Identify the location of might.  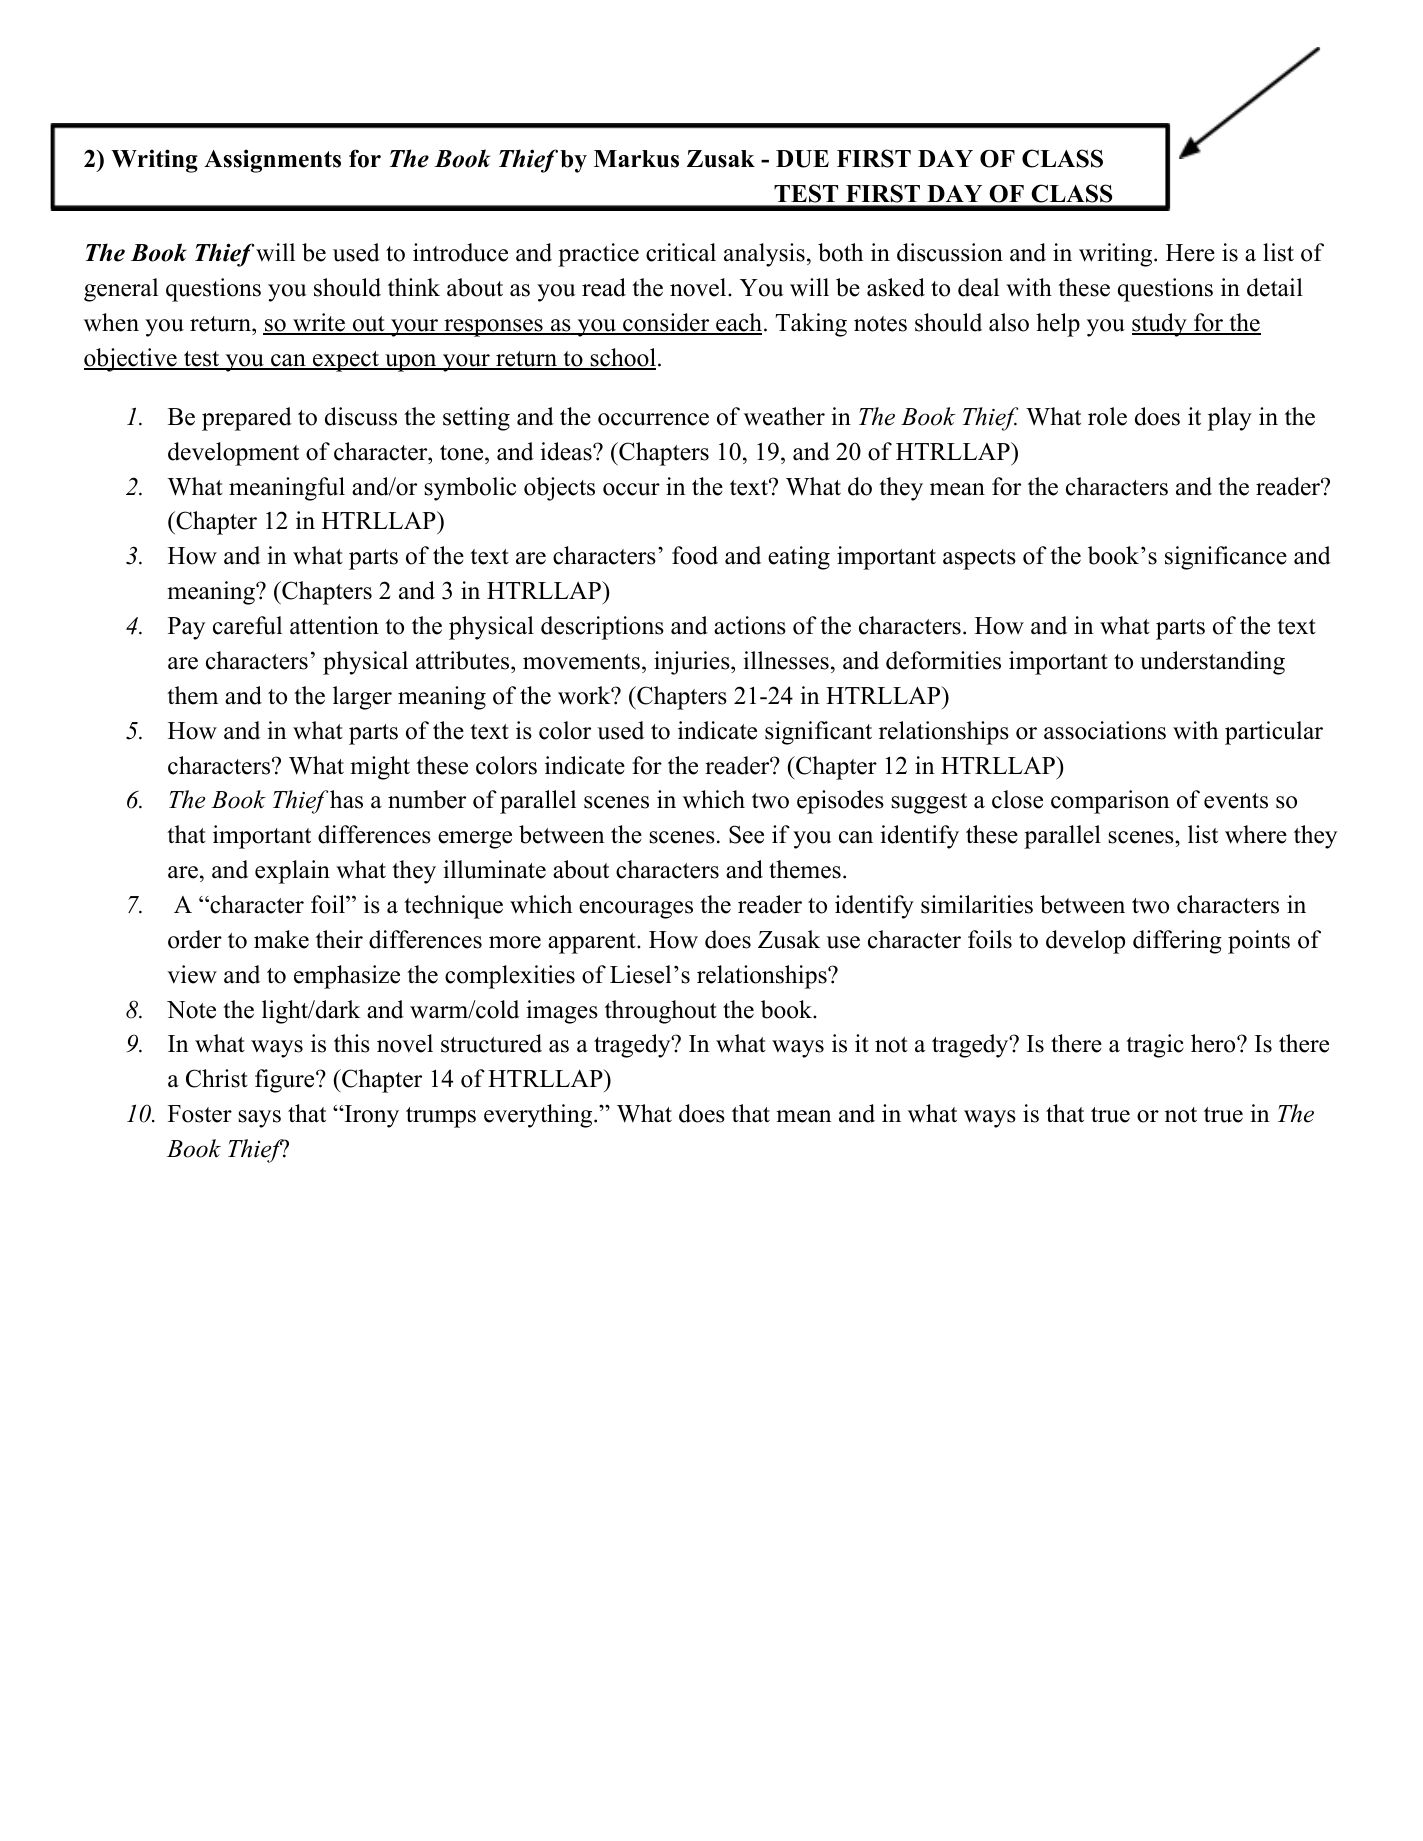
(380, 768).
